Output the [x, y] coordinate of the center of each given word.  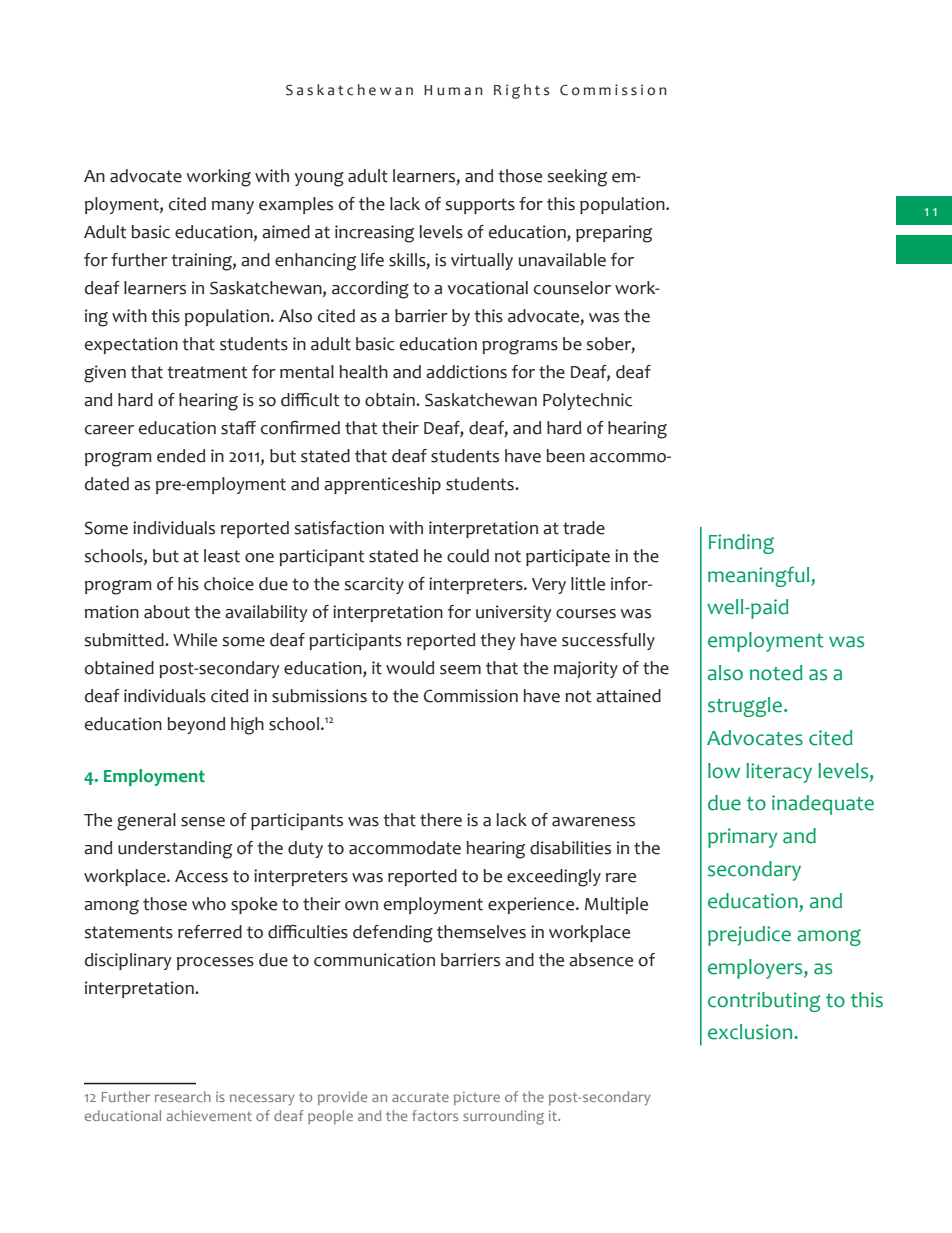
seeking [577, 178]
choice [229, 584]
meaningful [760, 576]
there [441, 820]
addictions [466, 372]
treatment [207, 372]
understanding [175, 850]
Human [453, 90]
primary [742, 838]
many [233, 207]
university [514, 613]
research [183, 1096]
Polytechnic [588, 401]
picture [477, 1099]
